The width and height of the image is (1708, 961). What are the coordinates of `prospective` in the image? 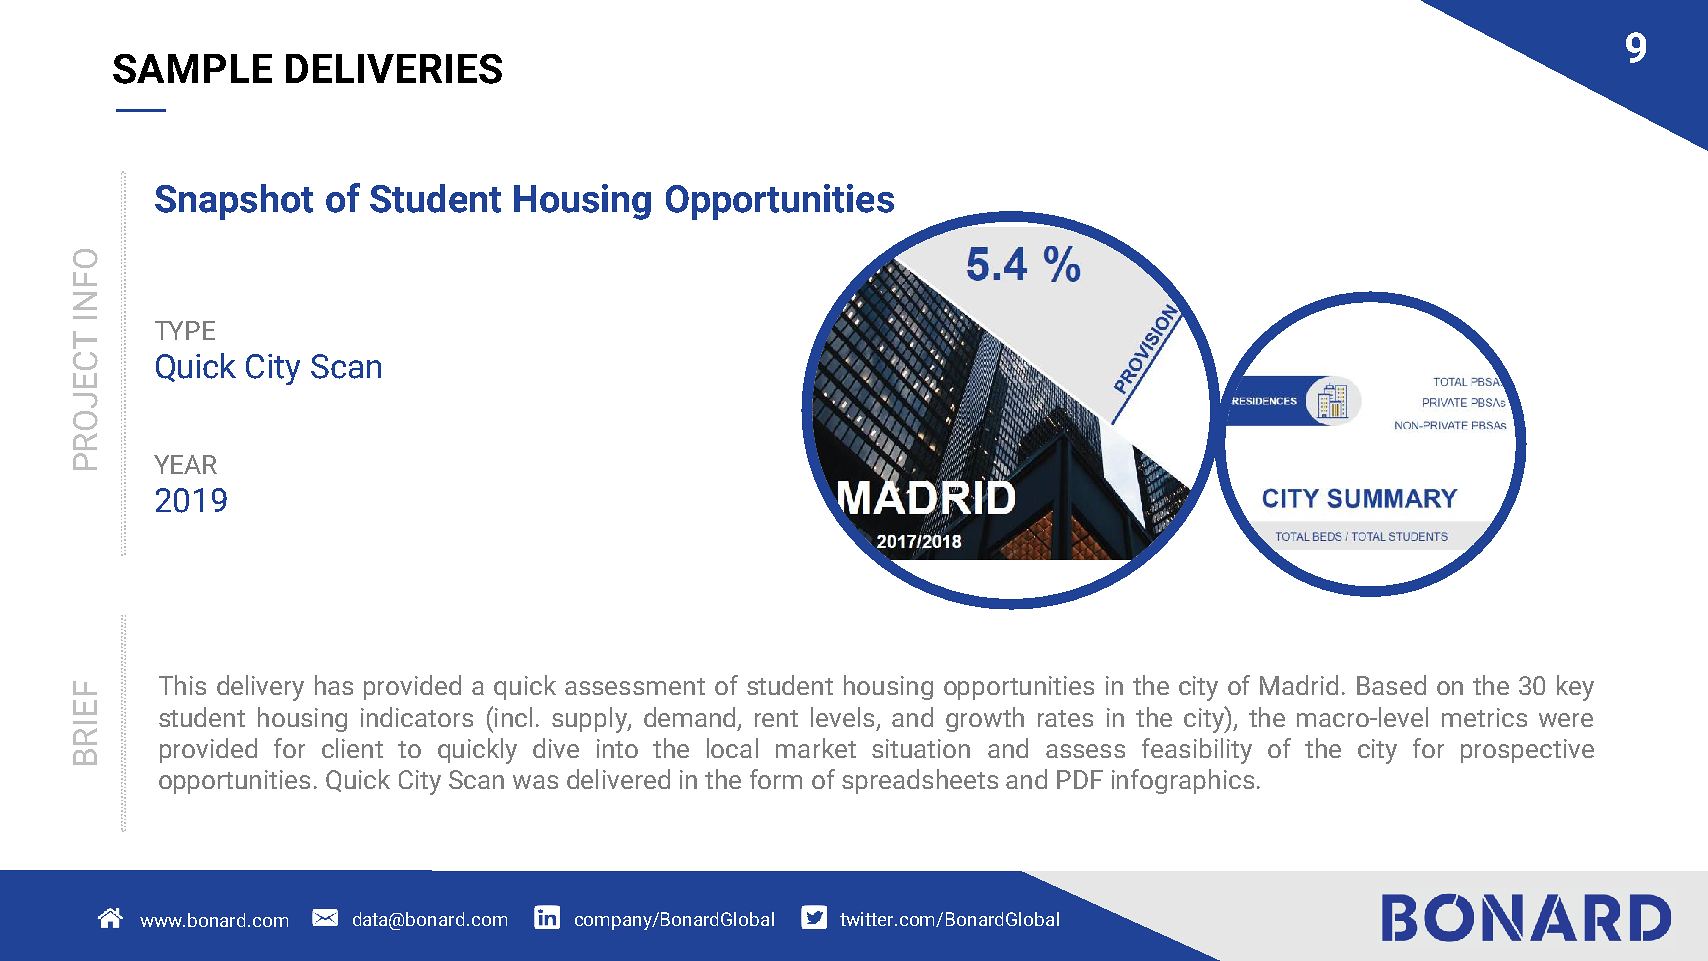 It's located at (1527, 751).
